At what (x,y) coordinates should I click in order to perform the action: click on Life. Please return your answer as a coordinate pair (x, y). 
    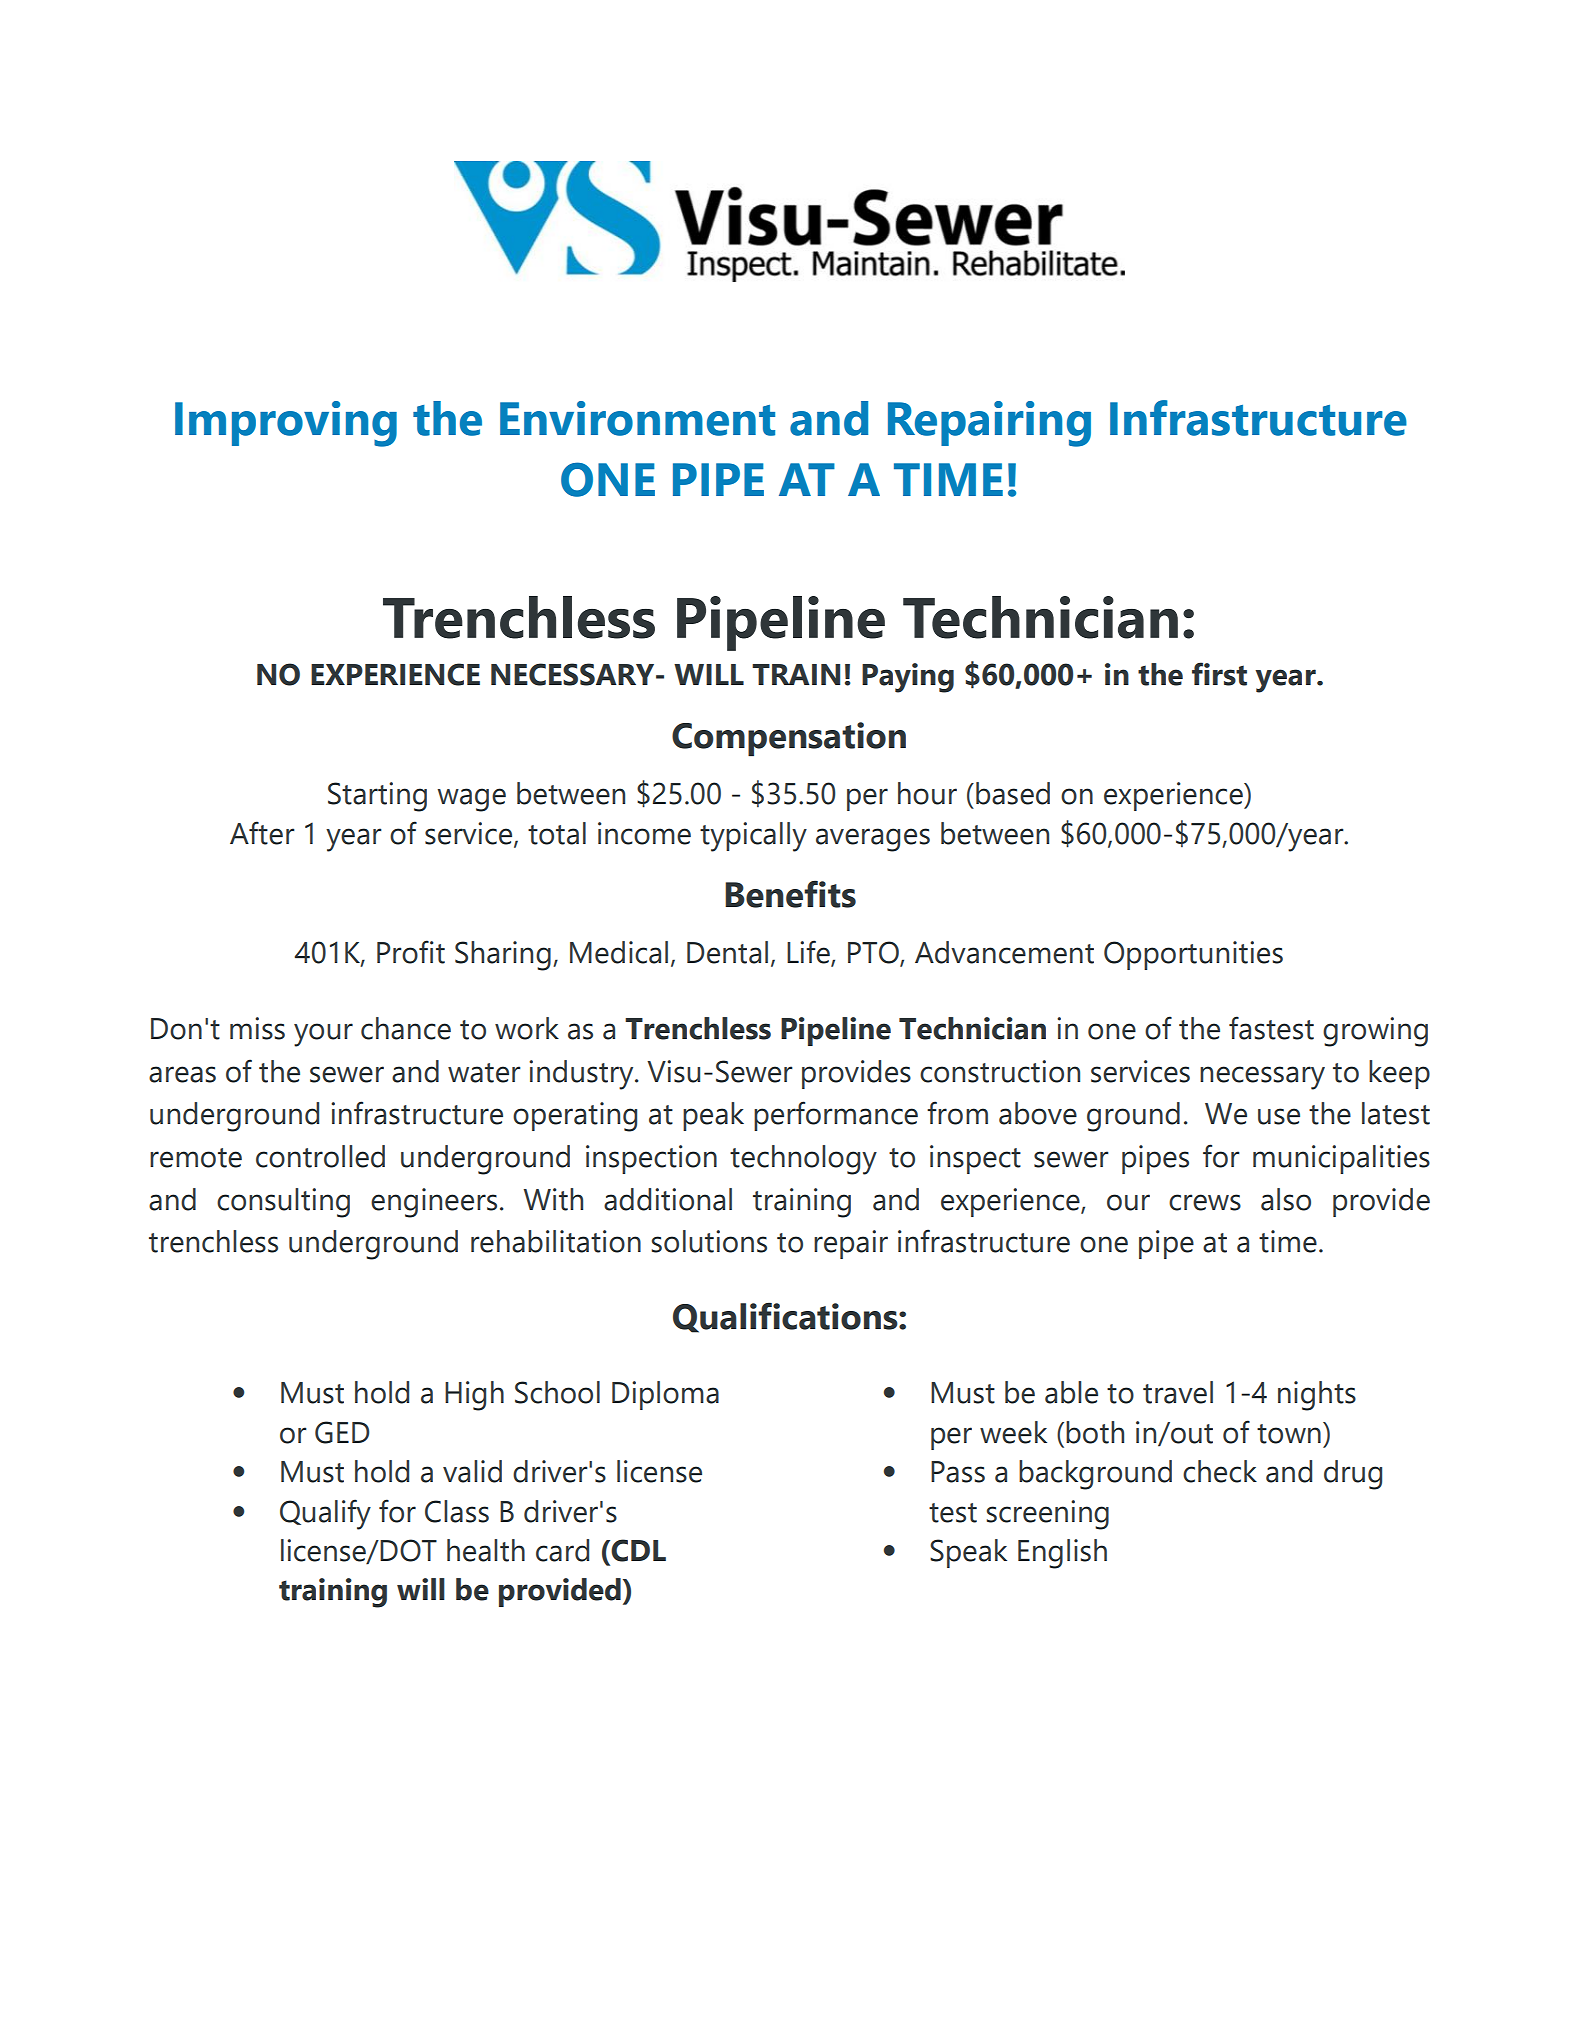
    Looking at the image, I should click on (809, 953).
